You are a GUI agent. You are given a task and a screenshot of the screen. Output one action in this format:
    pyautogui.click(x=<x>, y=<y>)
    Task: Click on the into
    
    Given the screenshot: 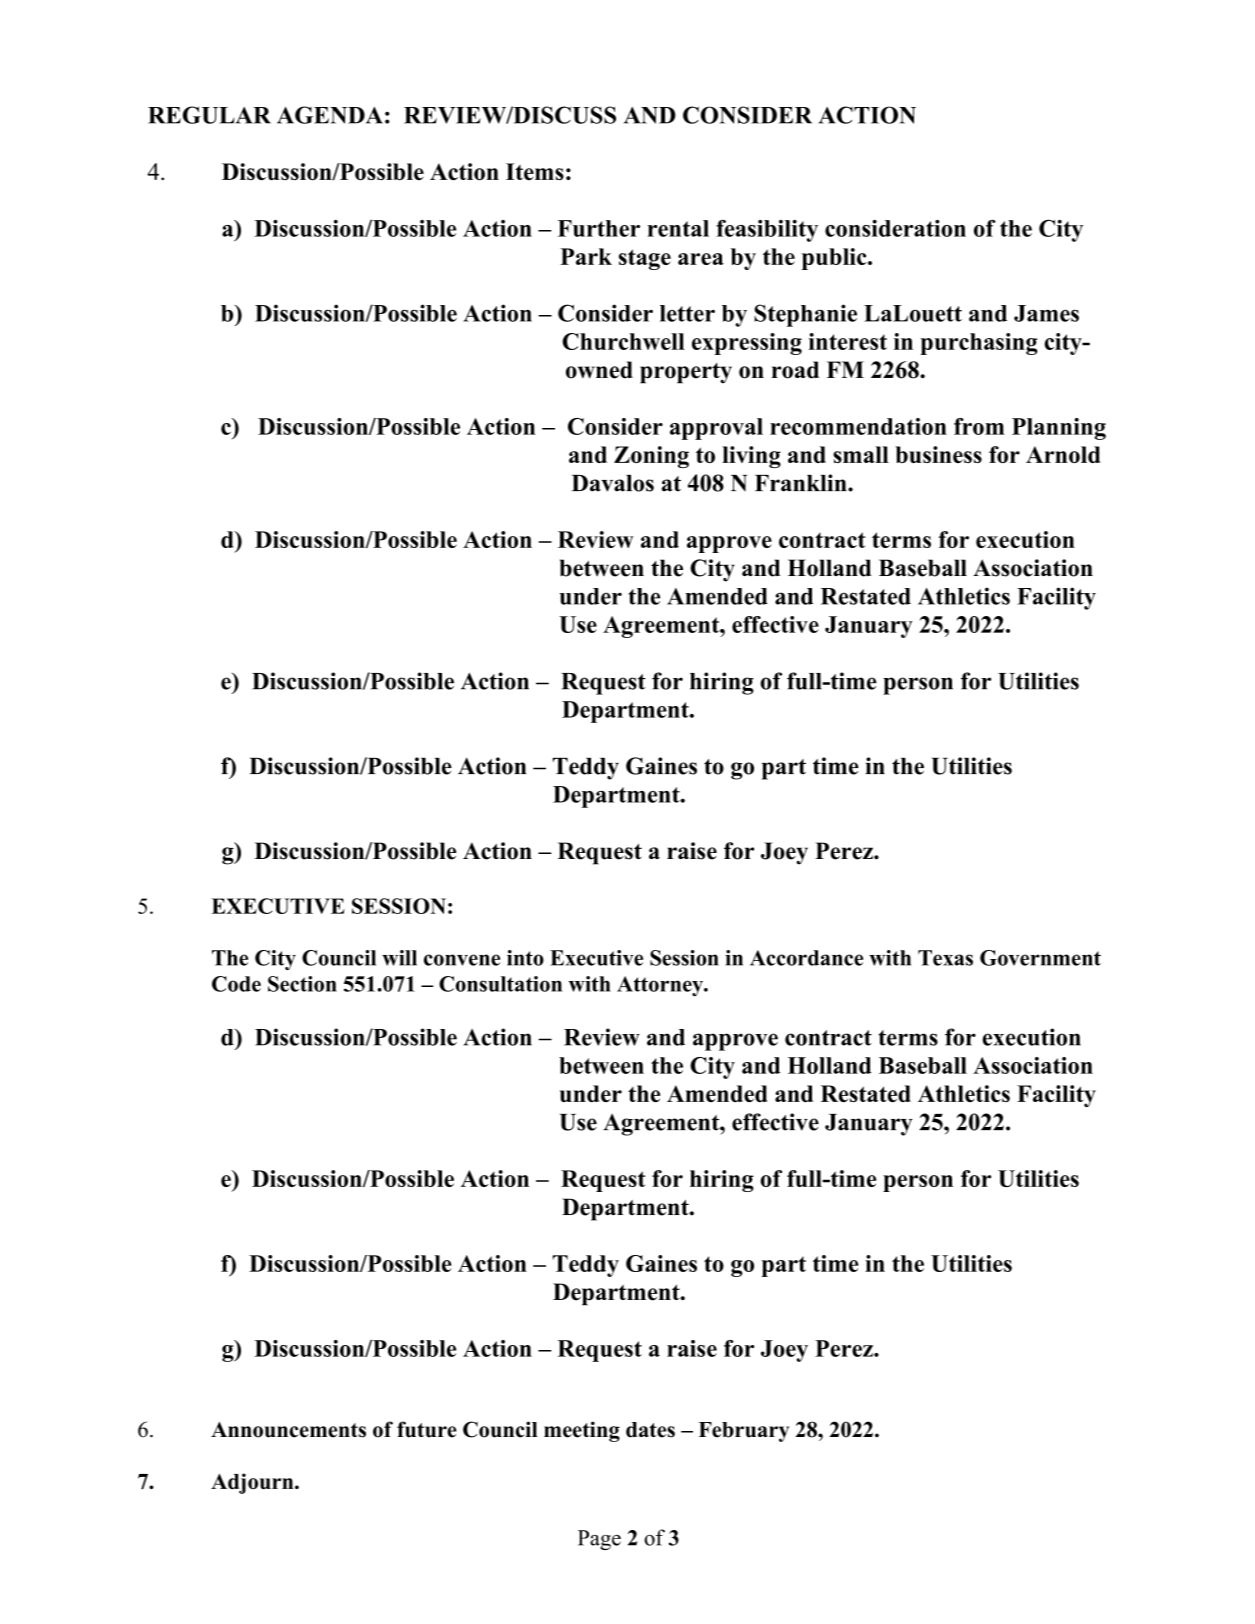 What is the action you would take?
    pyautogui.click(x=525, y=958)
